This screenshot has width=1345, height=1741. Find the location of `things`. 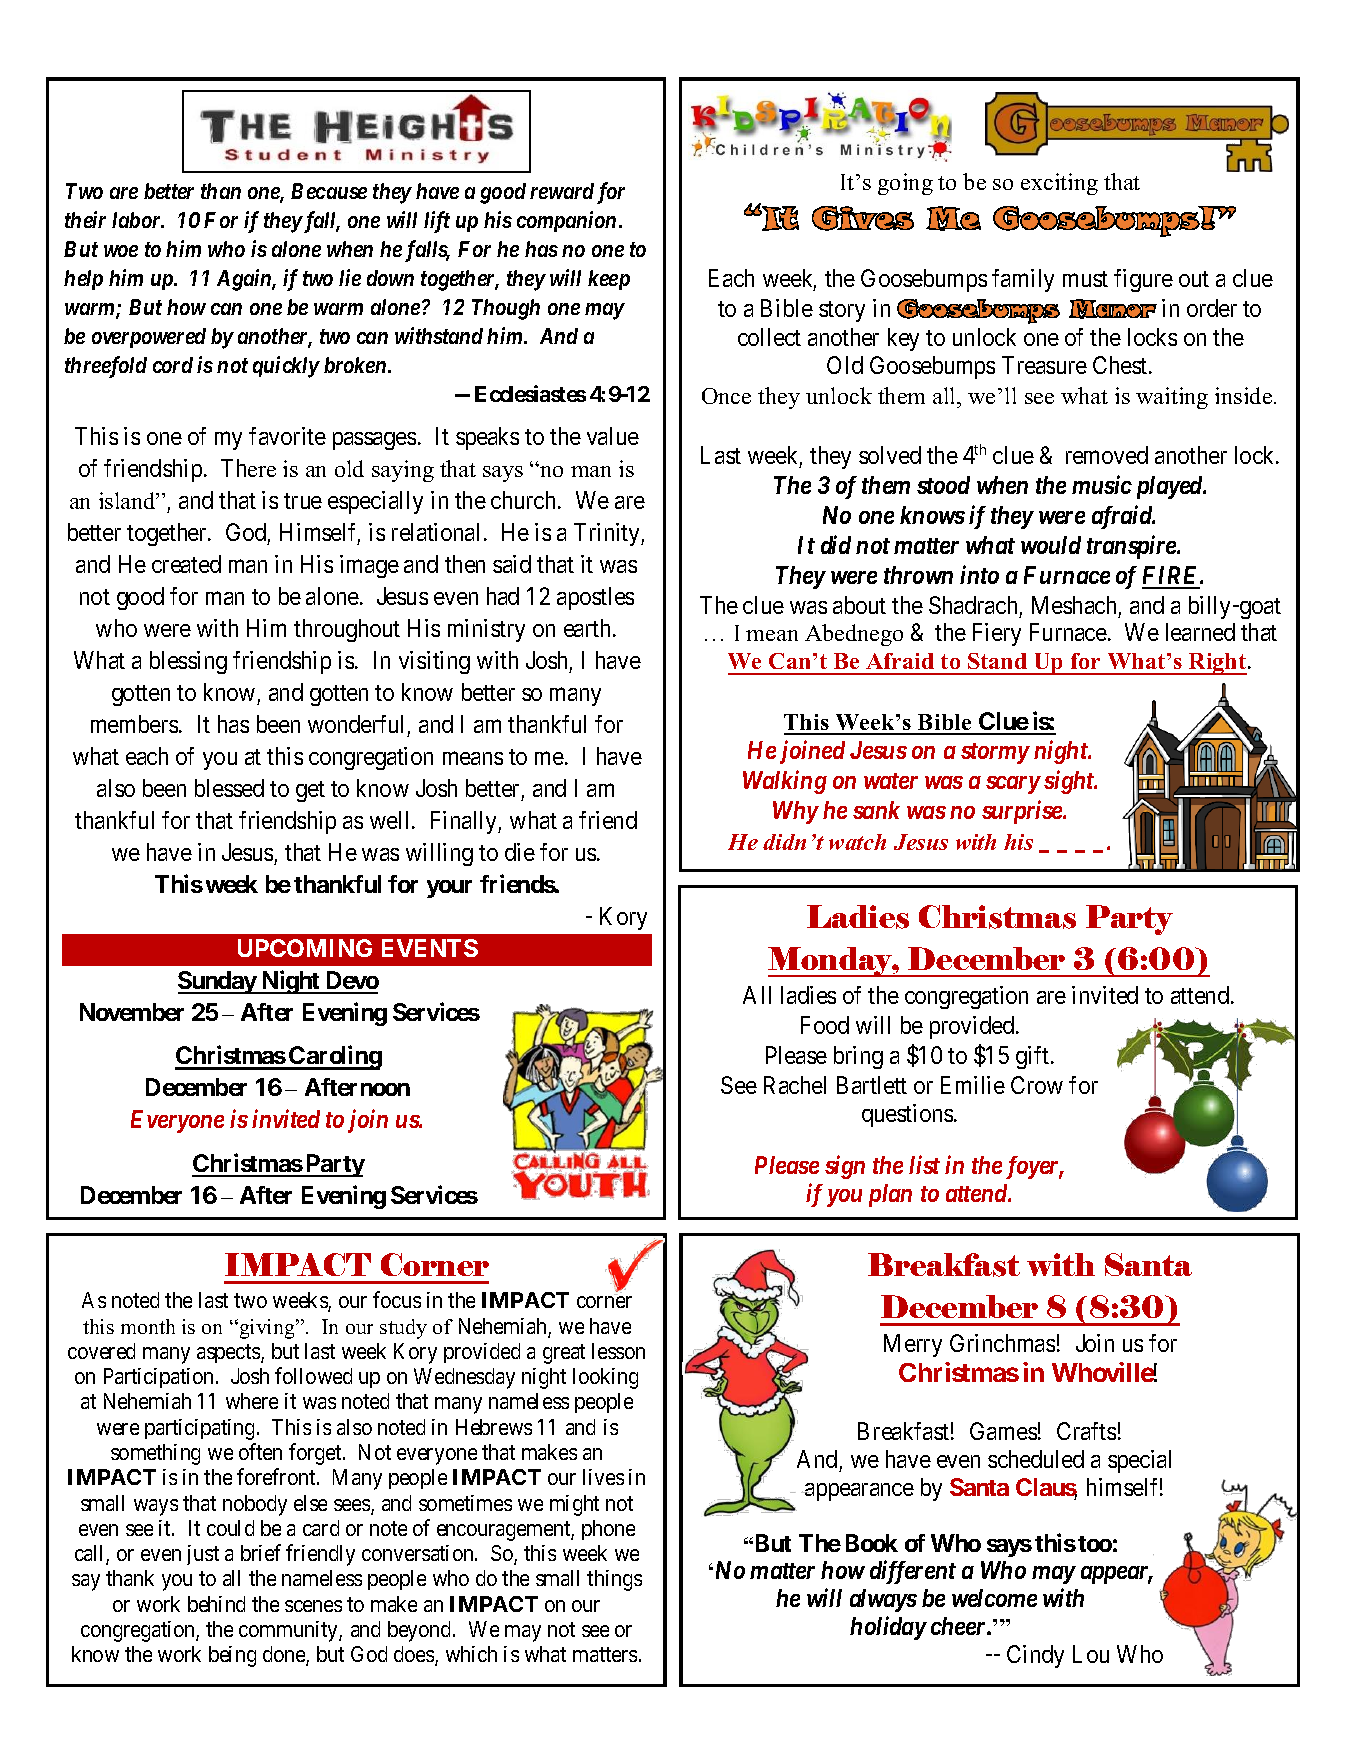

things is located at coordinates (614, 1580).
